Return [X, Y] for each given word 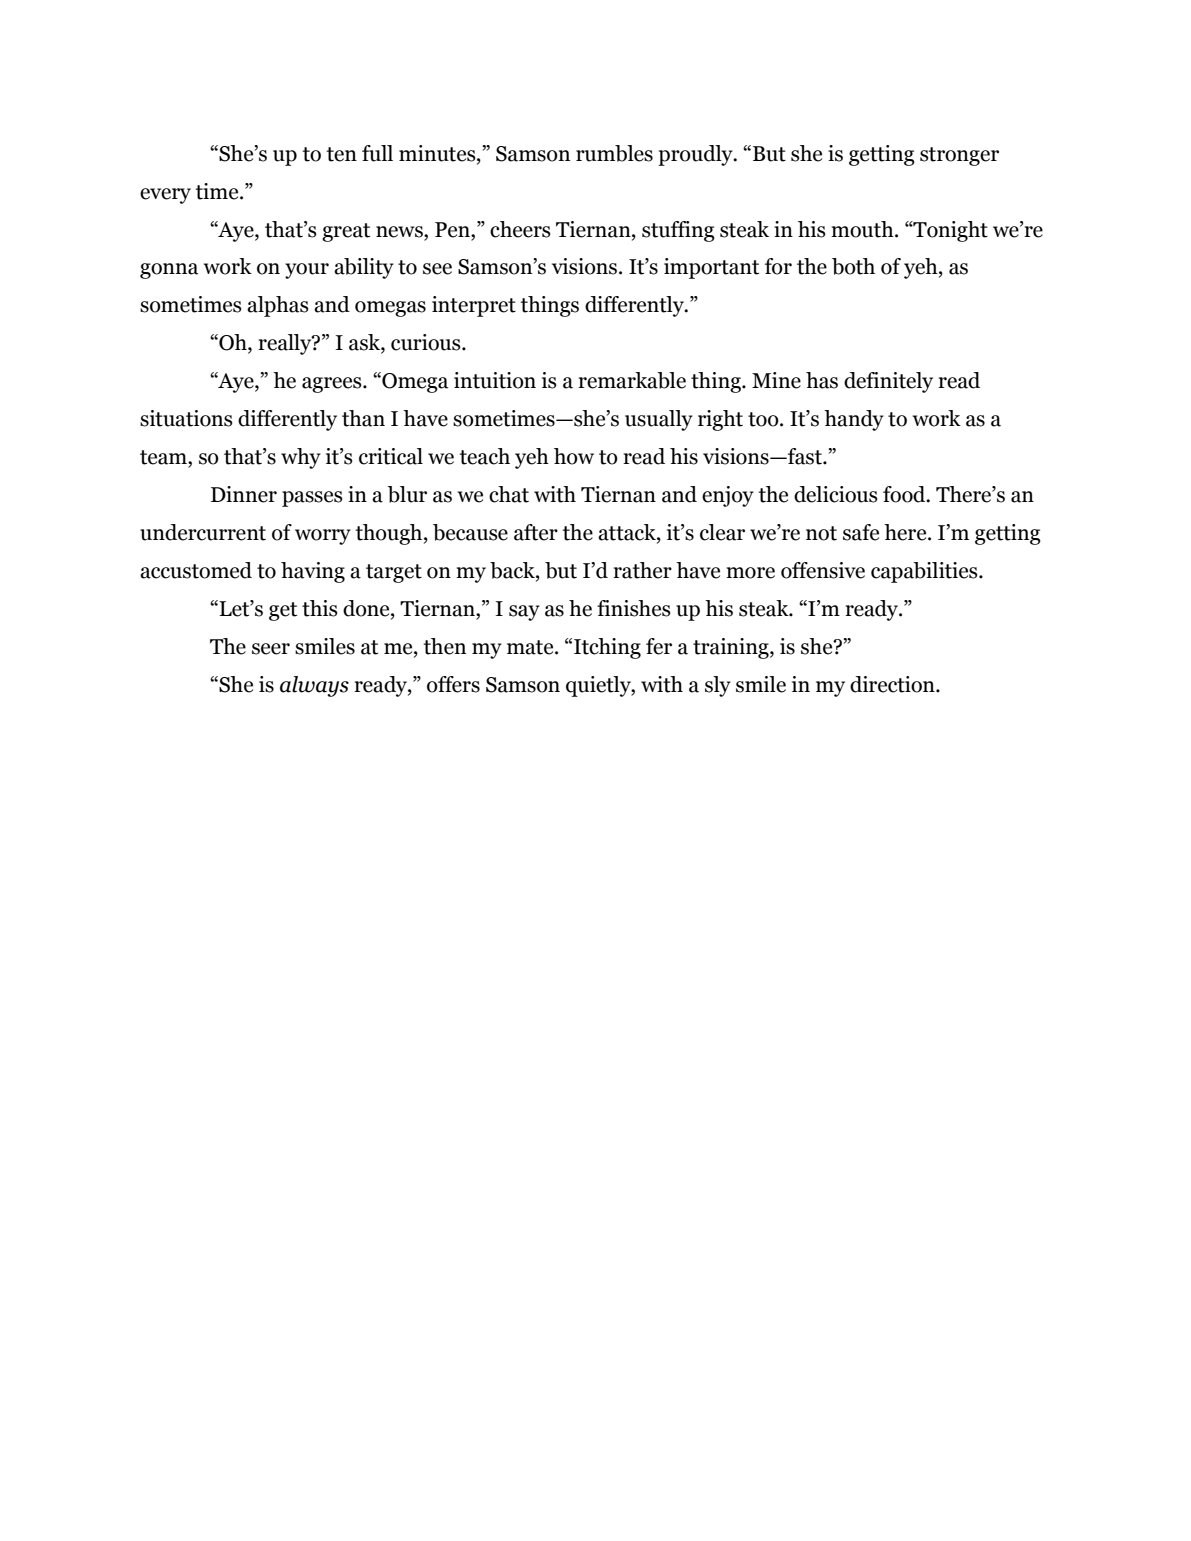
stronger [959, 156]
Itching [607, 648]
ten [342, 154]
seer [271, 649]
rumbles [614, 153]
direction [893, 684]
